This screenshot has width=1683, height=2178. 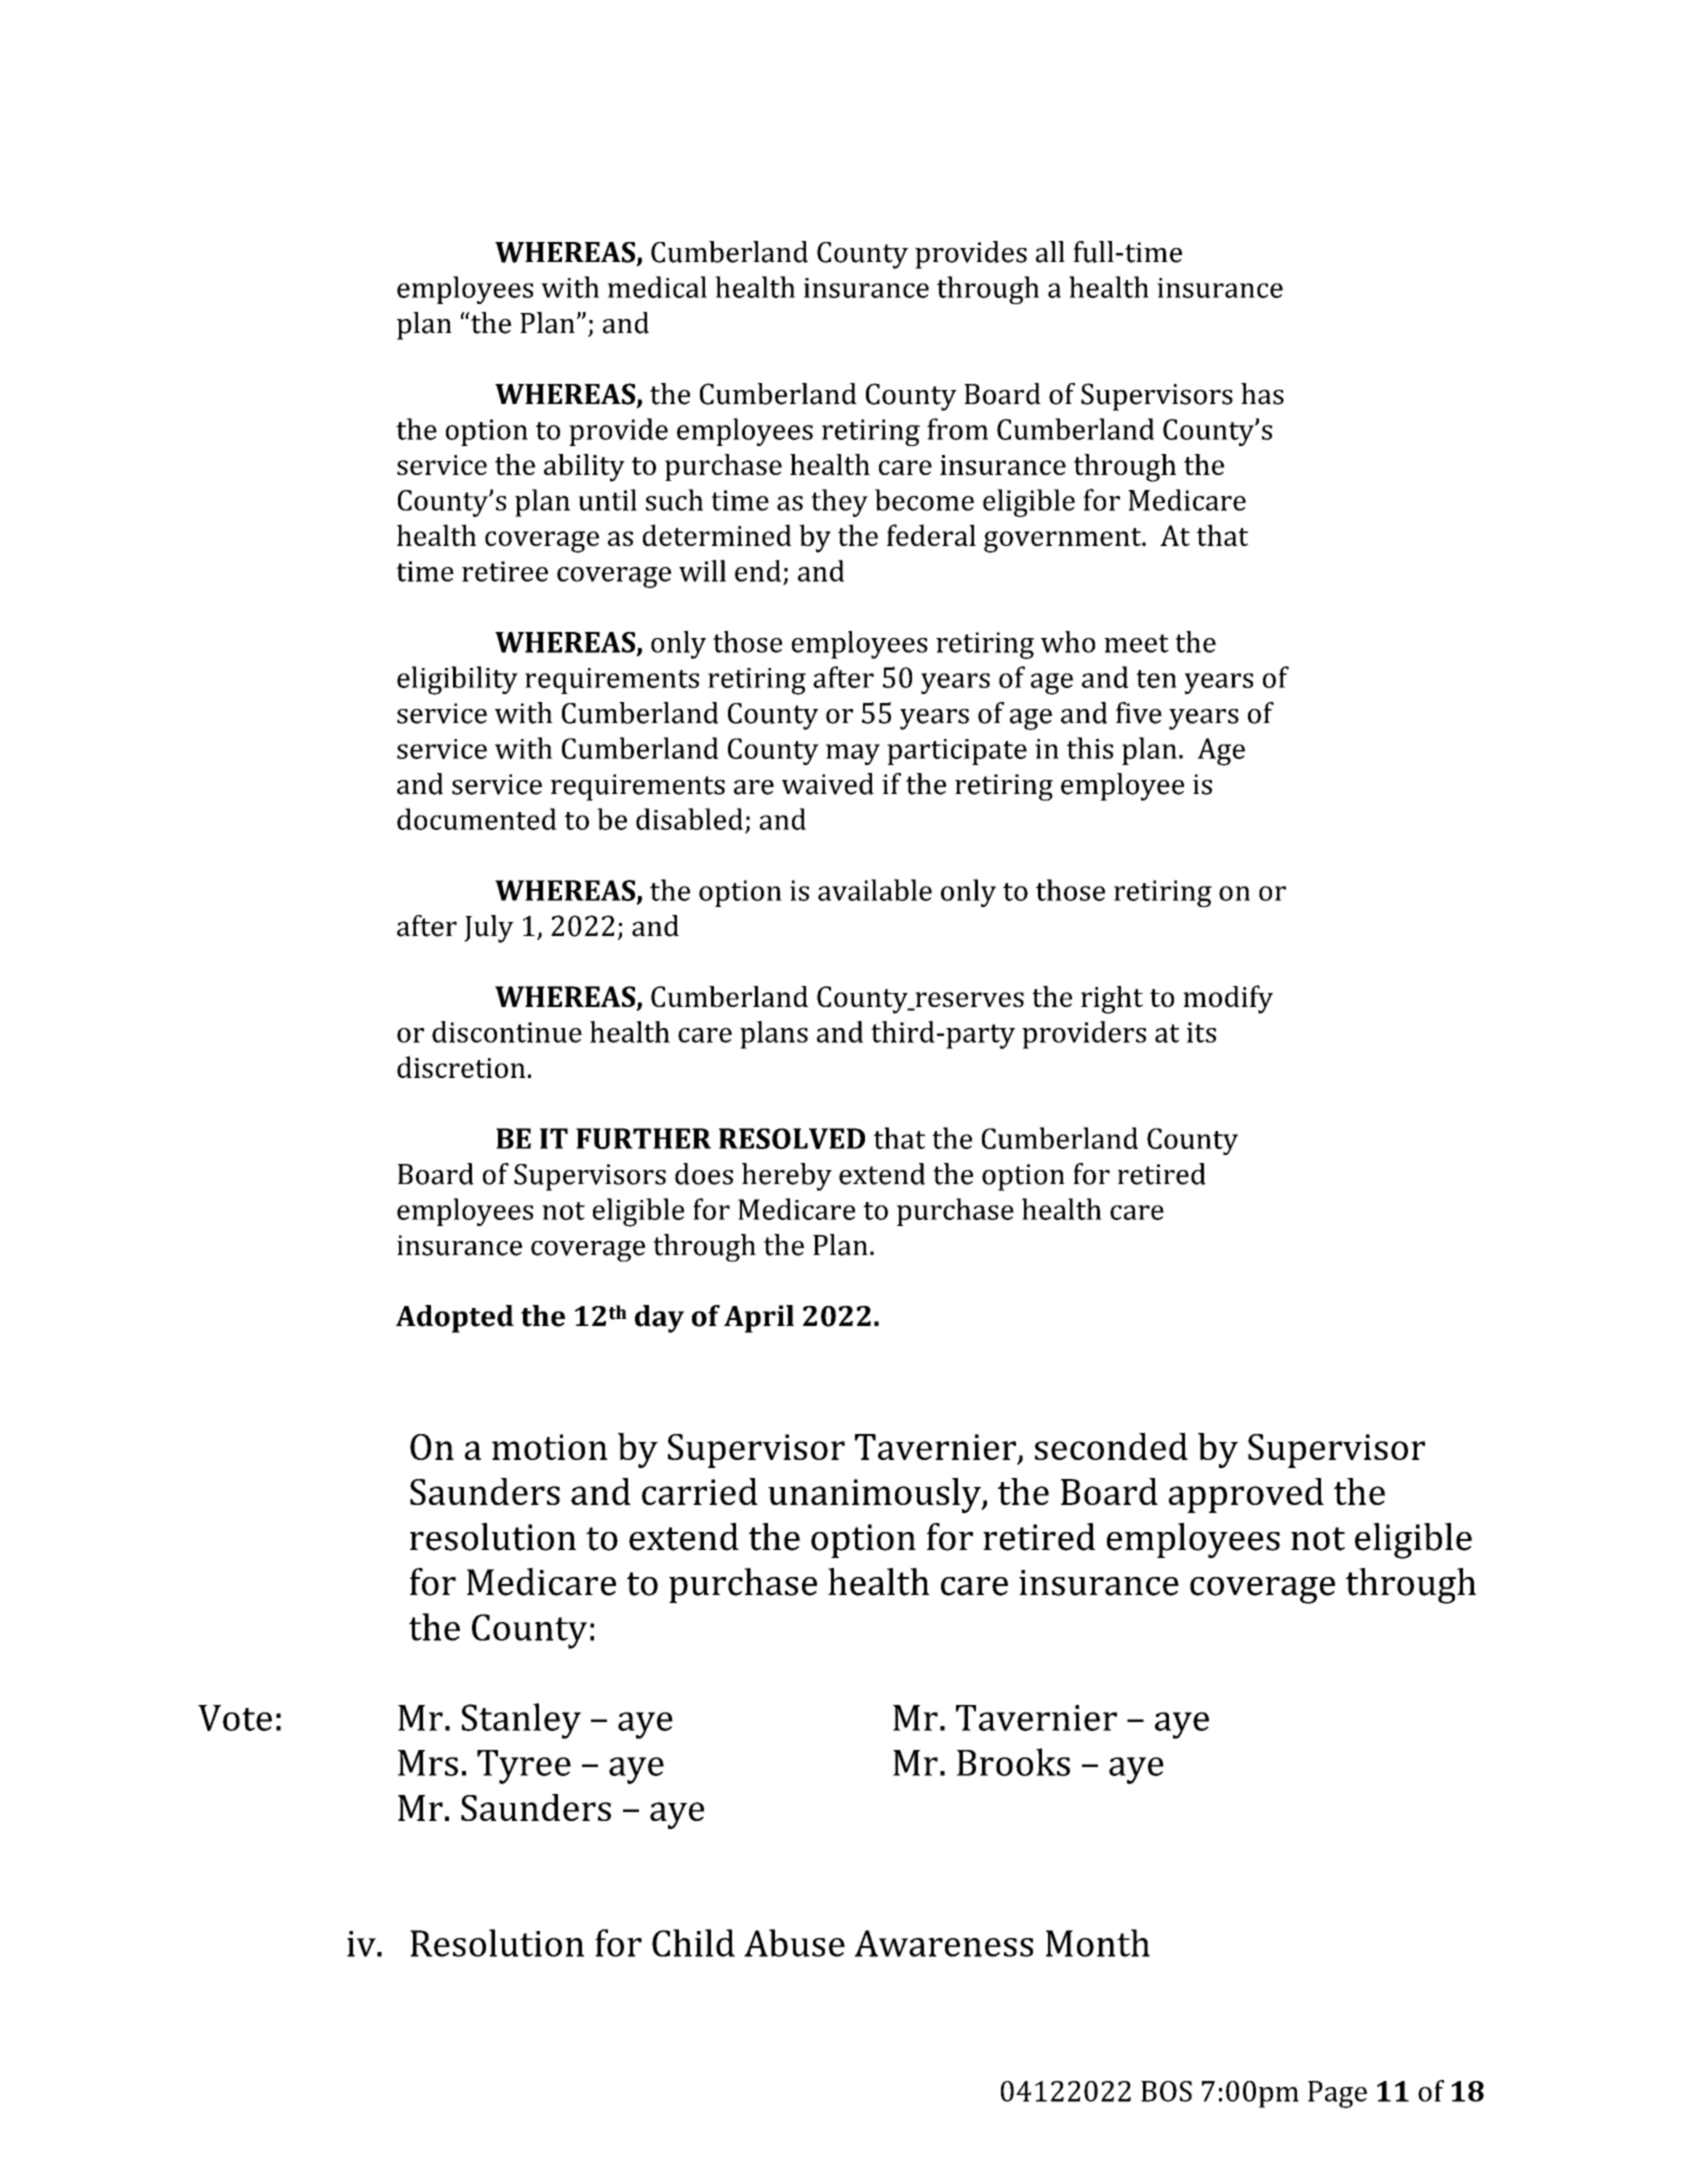 I want to click on Mrs, so click(x=428, y=1763).
